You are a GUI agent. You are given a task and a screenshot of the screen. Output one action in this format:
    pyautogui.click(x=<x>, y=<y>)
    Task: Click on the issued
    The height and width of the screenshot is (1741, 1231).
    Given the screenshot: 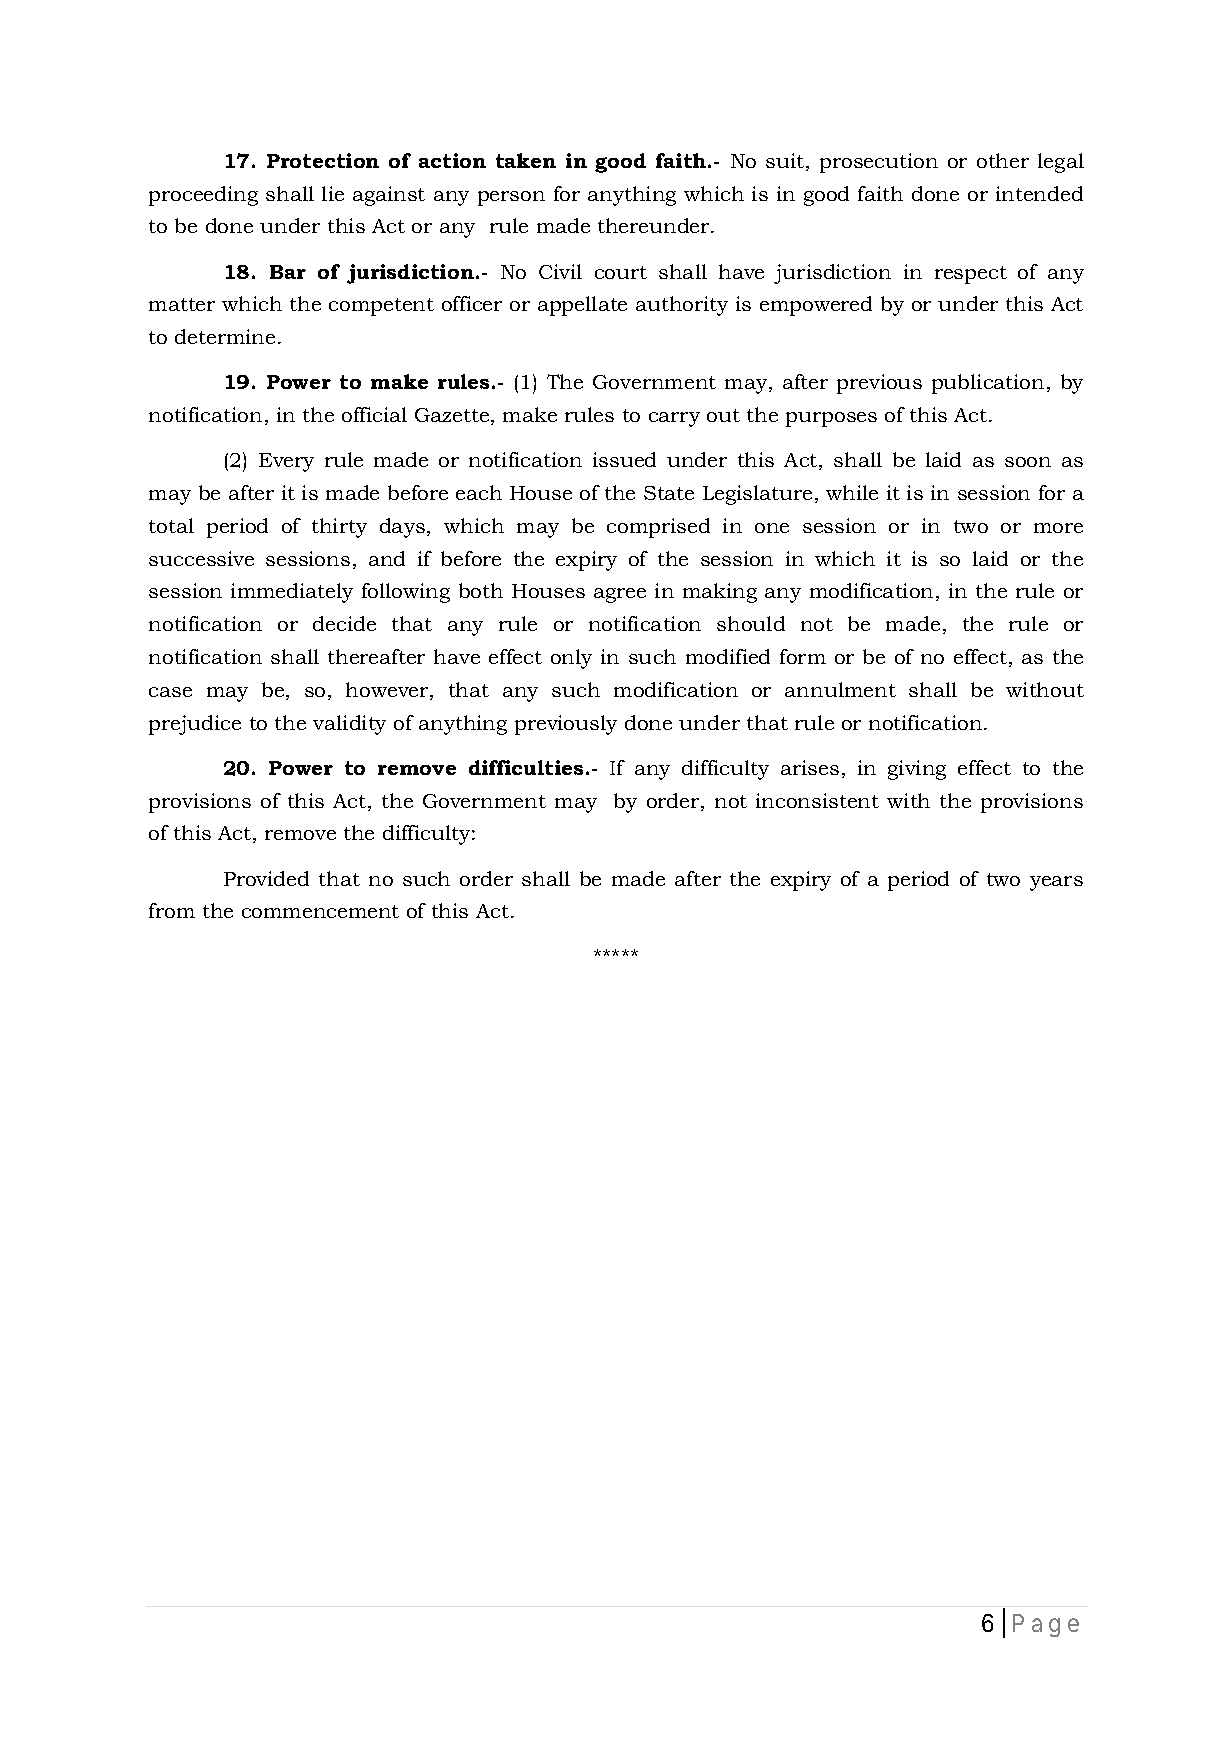 What is the action you would take?
    pyautogui.click(x=624, y=459)
